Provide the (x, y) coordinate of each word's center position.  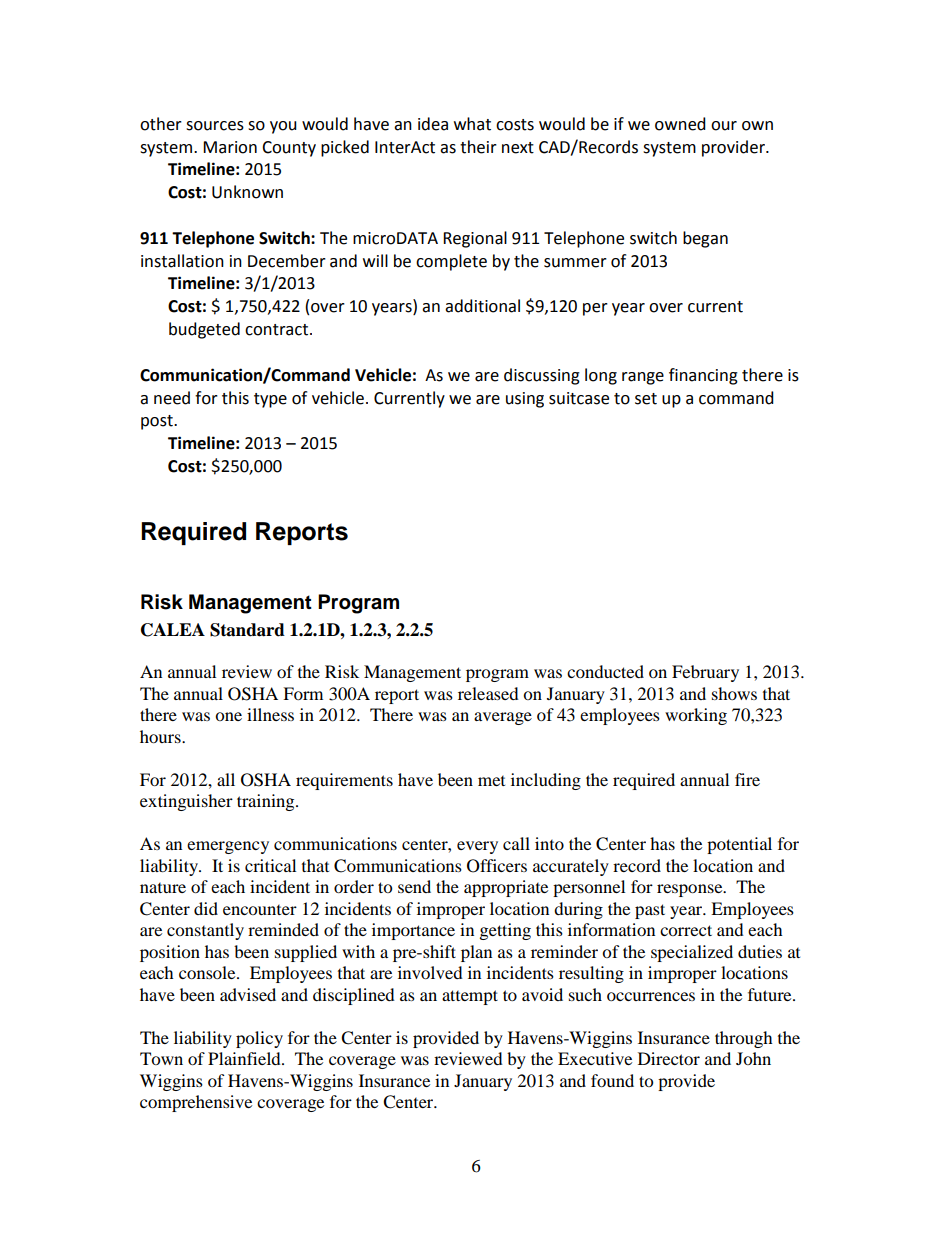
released (488, 693)
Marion (230, 147)
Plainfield (245, 1058)
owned (680, 124)
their (478, 147)
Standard (247, 630)
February (705, 673)
